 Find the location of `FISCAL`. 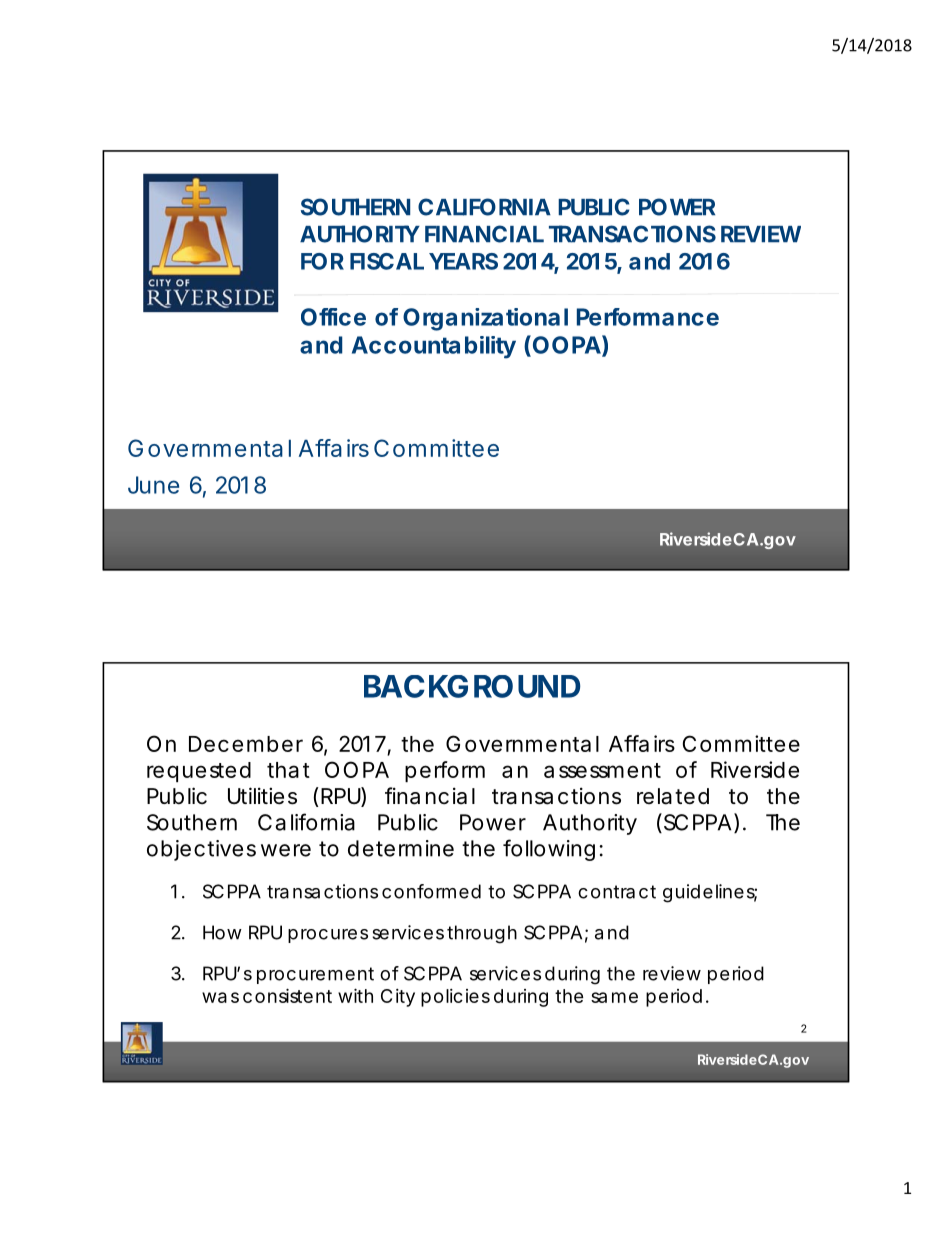

FISCAL is located at coordinates (387, 261).
